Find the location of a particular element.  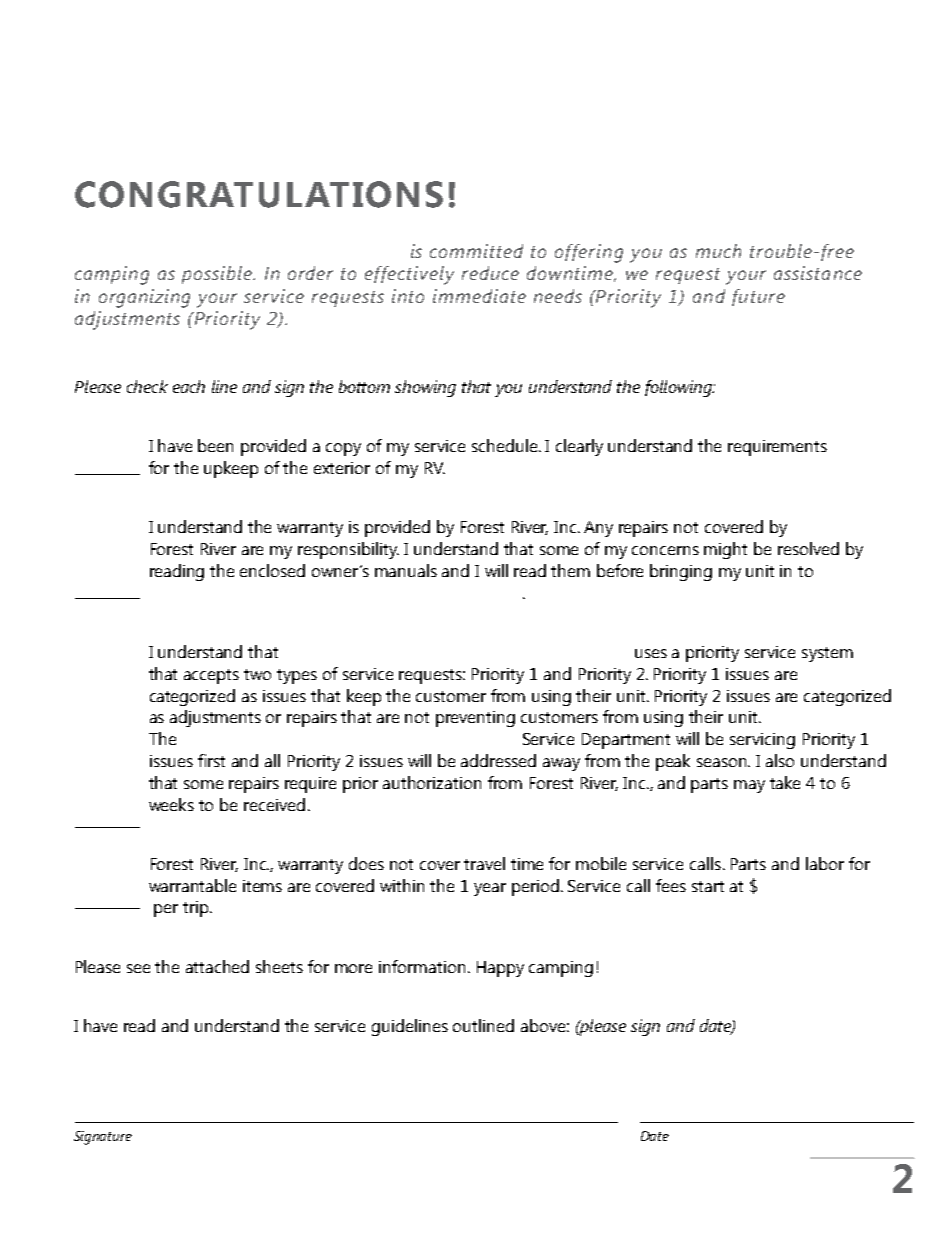

much is located at coordinates (718, 251).
